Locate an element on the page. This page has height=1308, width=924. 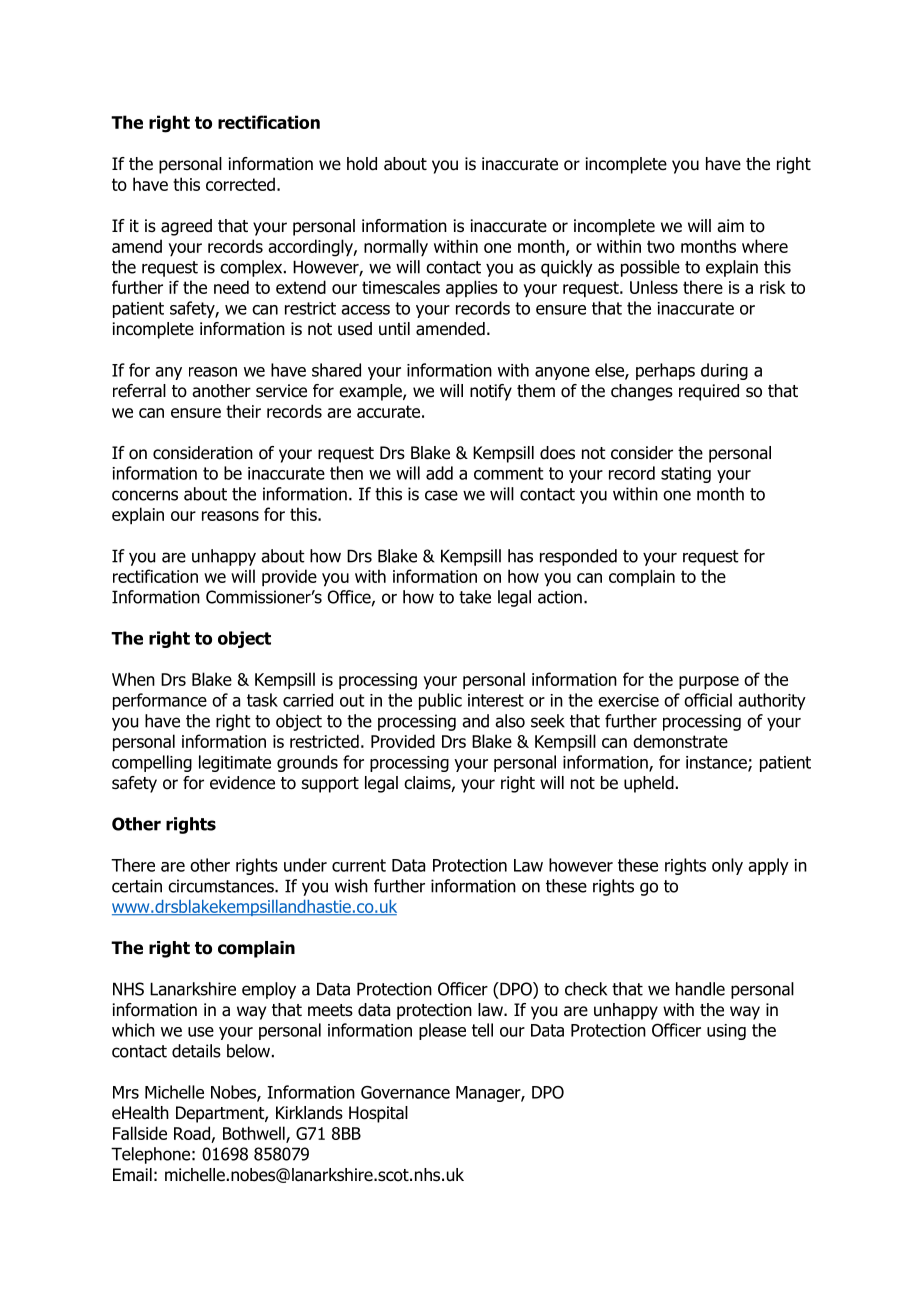
normally is located at coordinates (396, 248).
